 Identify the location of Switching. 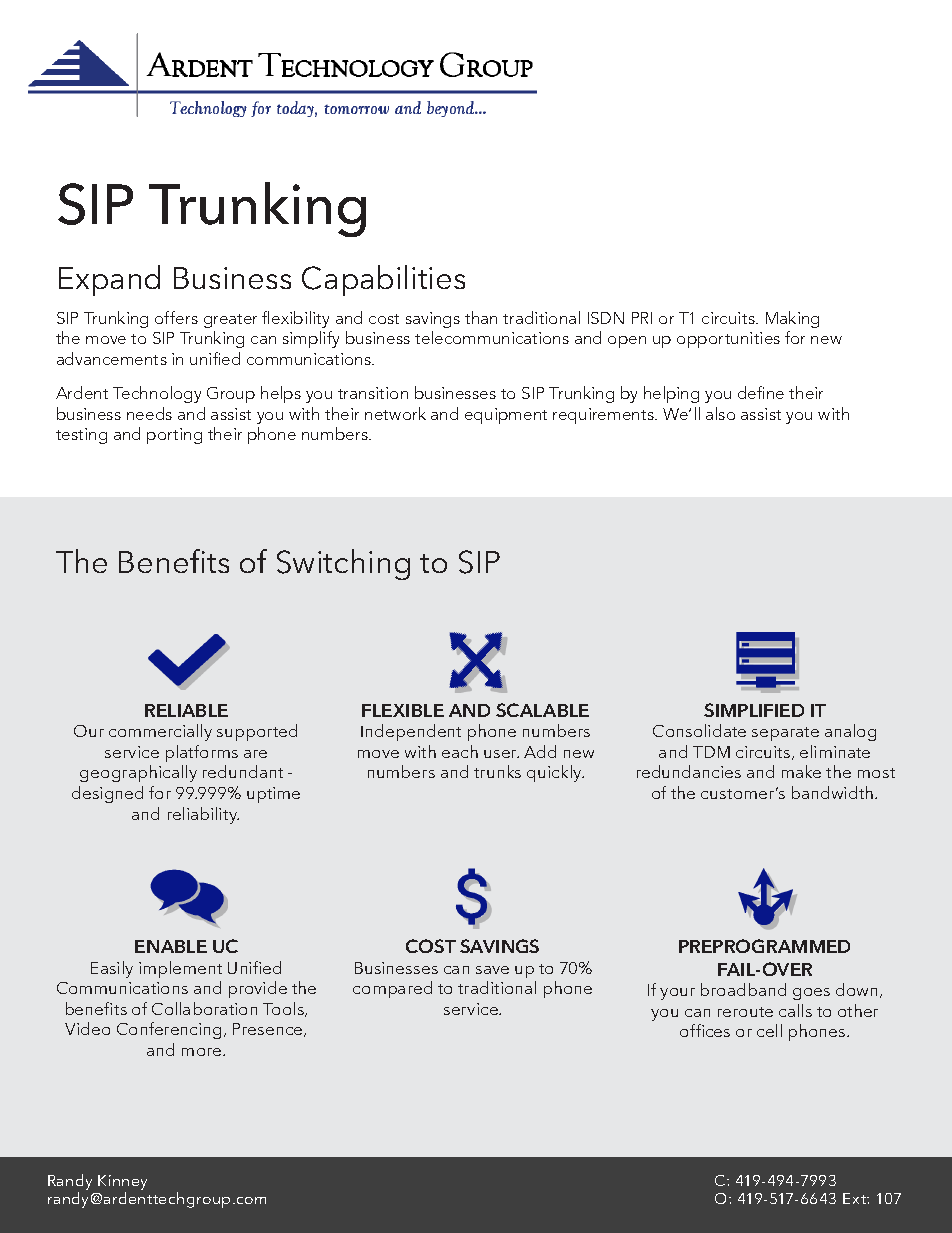
(343, 564).
